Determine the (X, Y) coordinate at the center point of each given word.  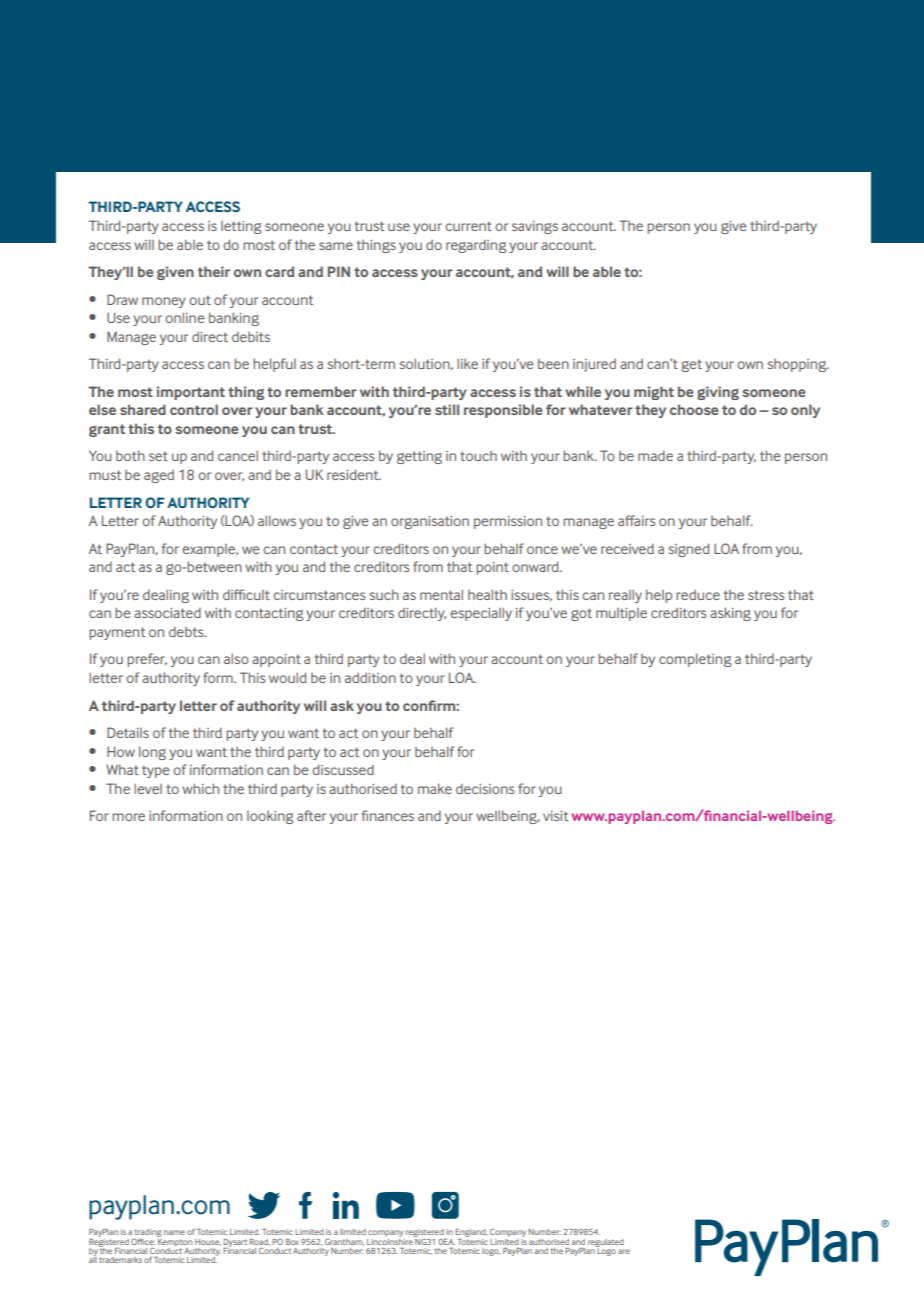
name (174, 1232)
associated (167, 613)
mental (441, 594)
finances (388, 815)
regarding (476, 246)
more (128, 817)
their (214, 271)
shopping (798, 365)
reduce (698, 594)
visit (555, 816)
